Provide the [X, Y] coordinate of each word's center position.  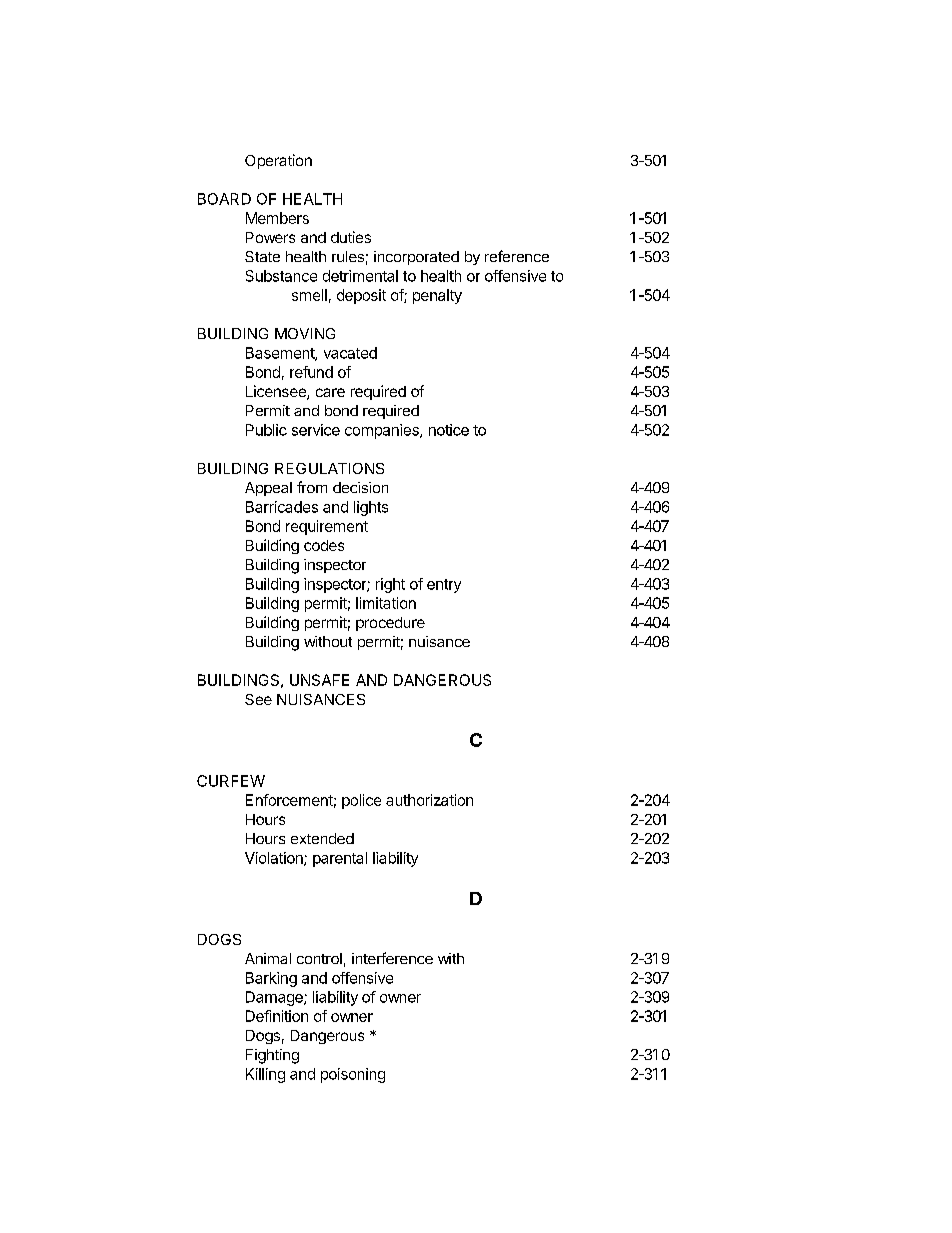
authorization [429, 800]
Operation [278, 161]
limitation [386, 603]
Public [266, 430]
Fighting [272, 1056]
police [361, 801]
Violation [275, 859]
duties [351, 237]
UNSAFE [319, 680]
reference [517, 256]
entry [444, 586]
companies [383, 431]
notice [449, 430]
